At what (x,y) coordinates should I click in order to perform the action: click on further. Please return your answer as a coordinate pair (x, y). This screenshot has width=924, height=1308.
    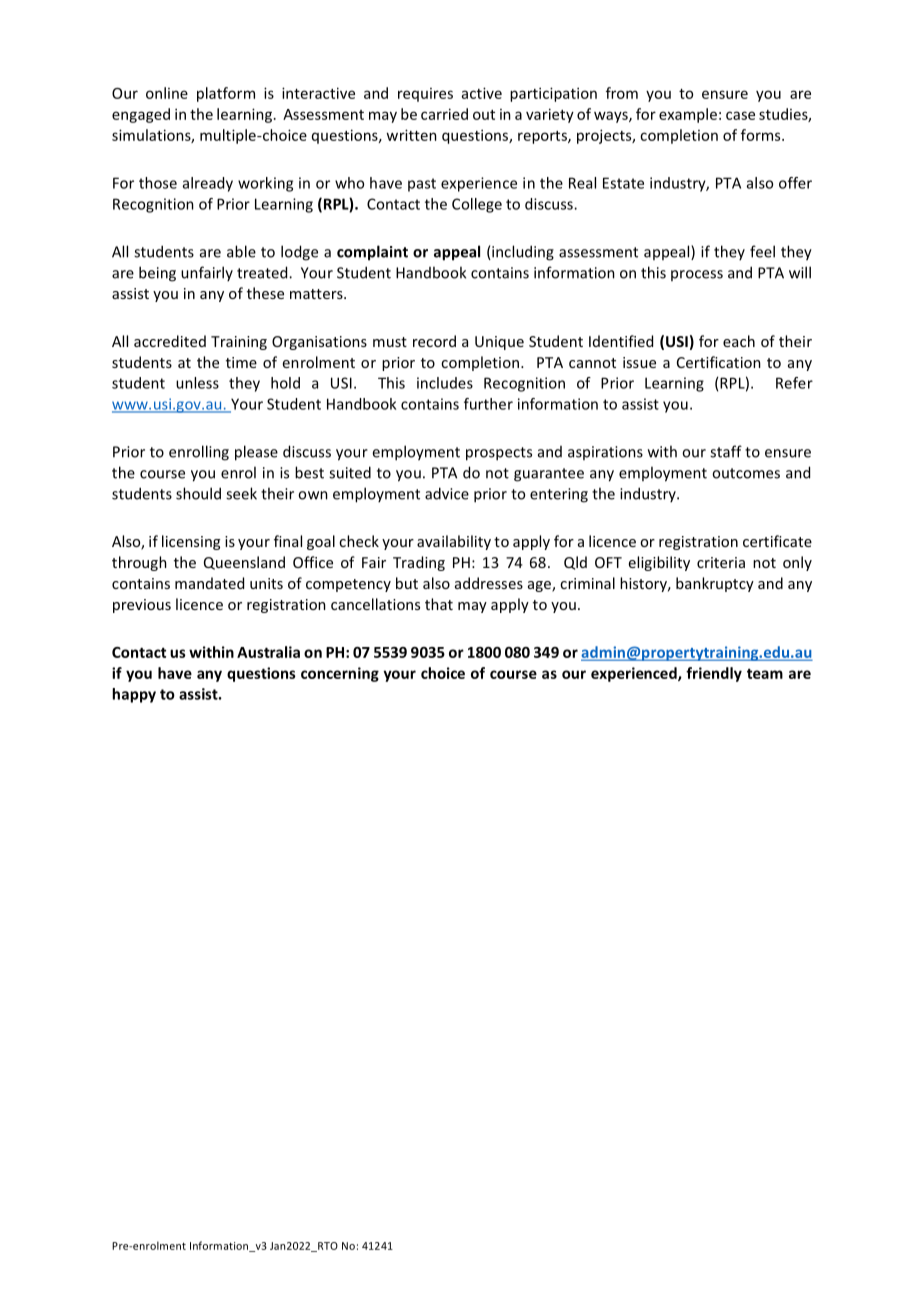
    Looking at the image, I should click on (488, 404).
